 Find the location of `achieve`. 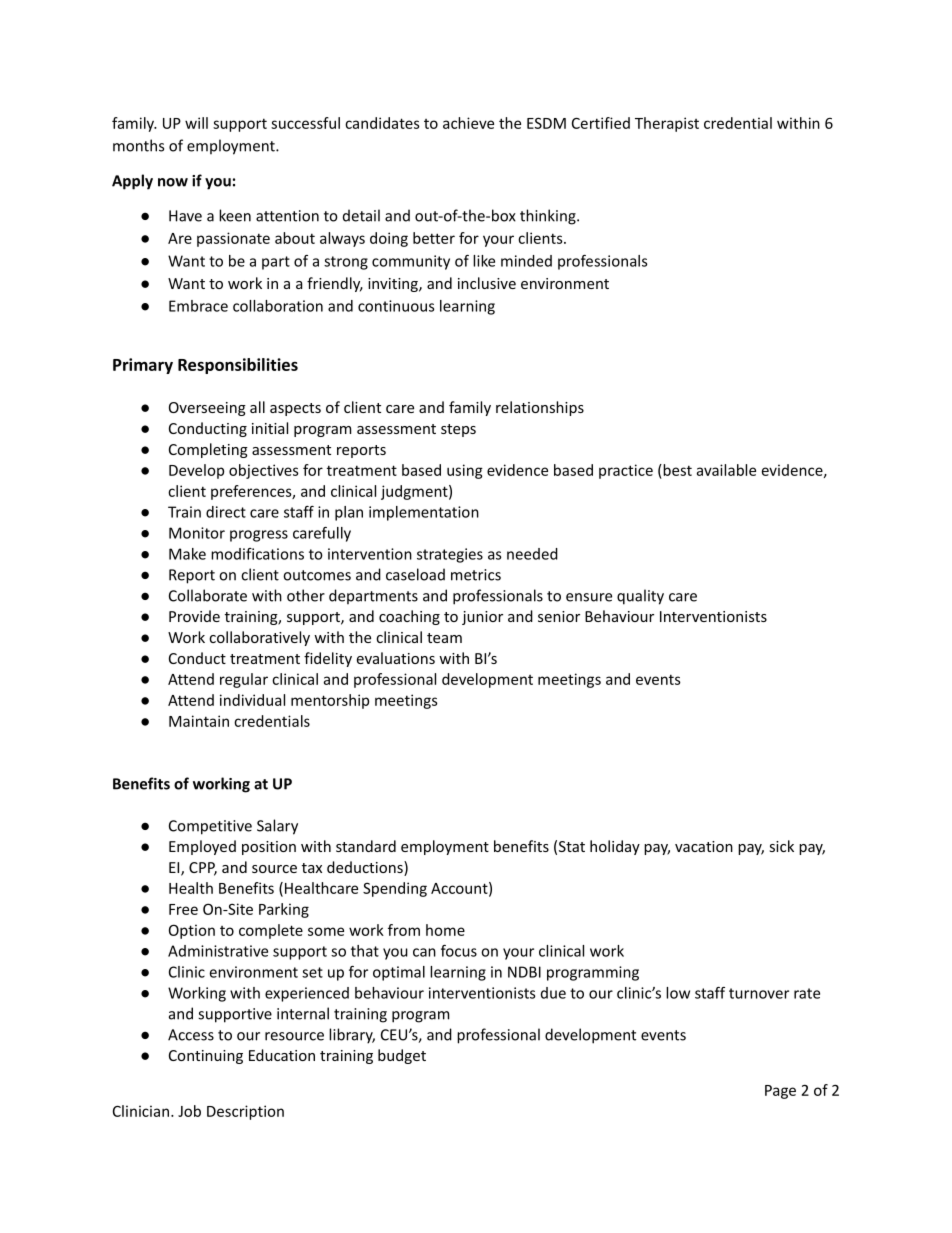

achieve is located at coordinates (468, 123).
